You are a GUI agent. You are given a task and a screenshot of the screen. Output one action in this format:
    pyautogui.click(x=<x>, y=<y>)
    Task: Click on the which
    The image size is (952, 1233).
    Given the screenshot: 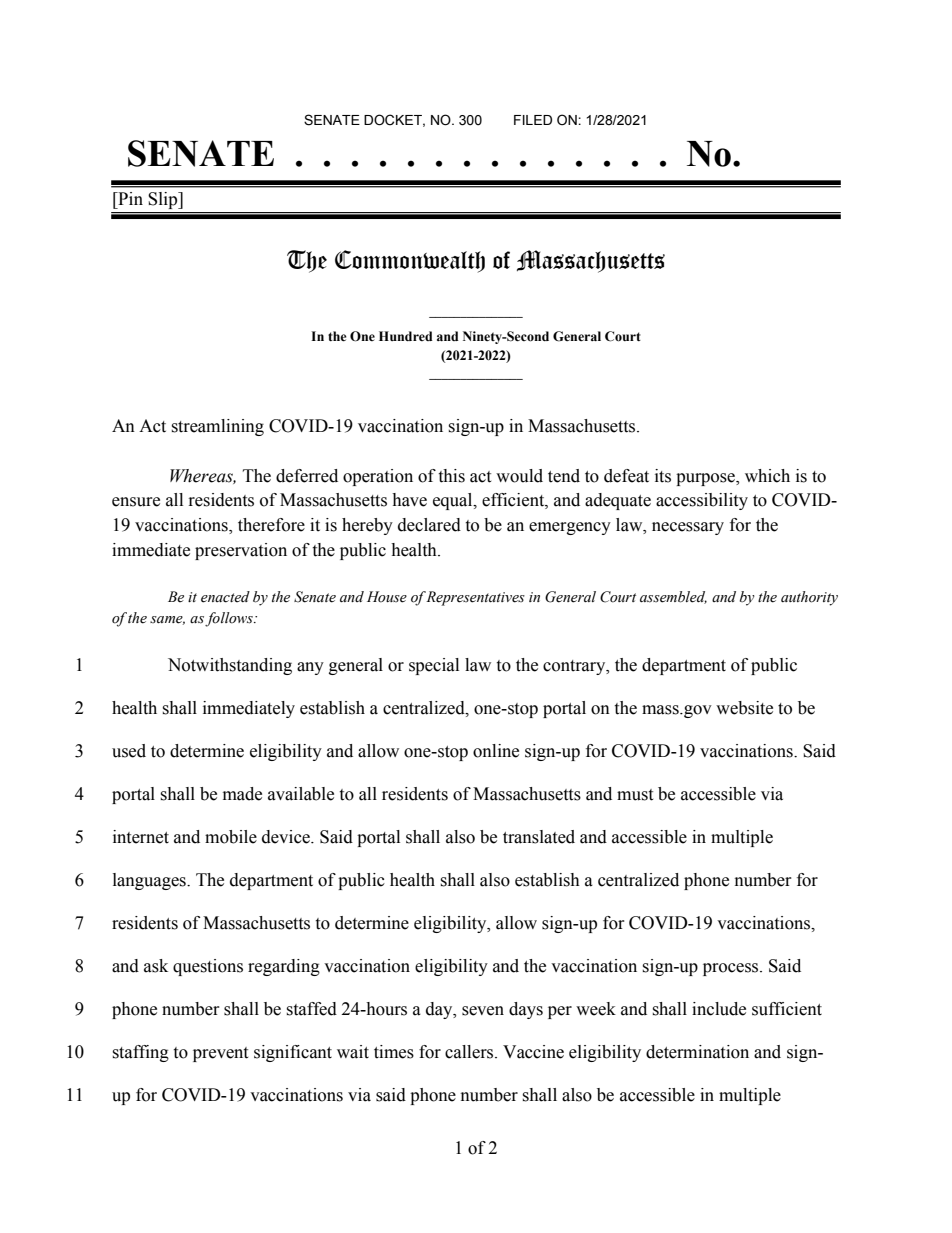 What is the action you would take?
    pyautogui.click(x=767, y=476)
